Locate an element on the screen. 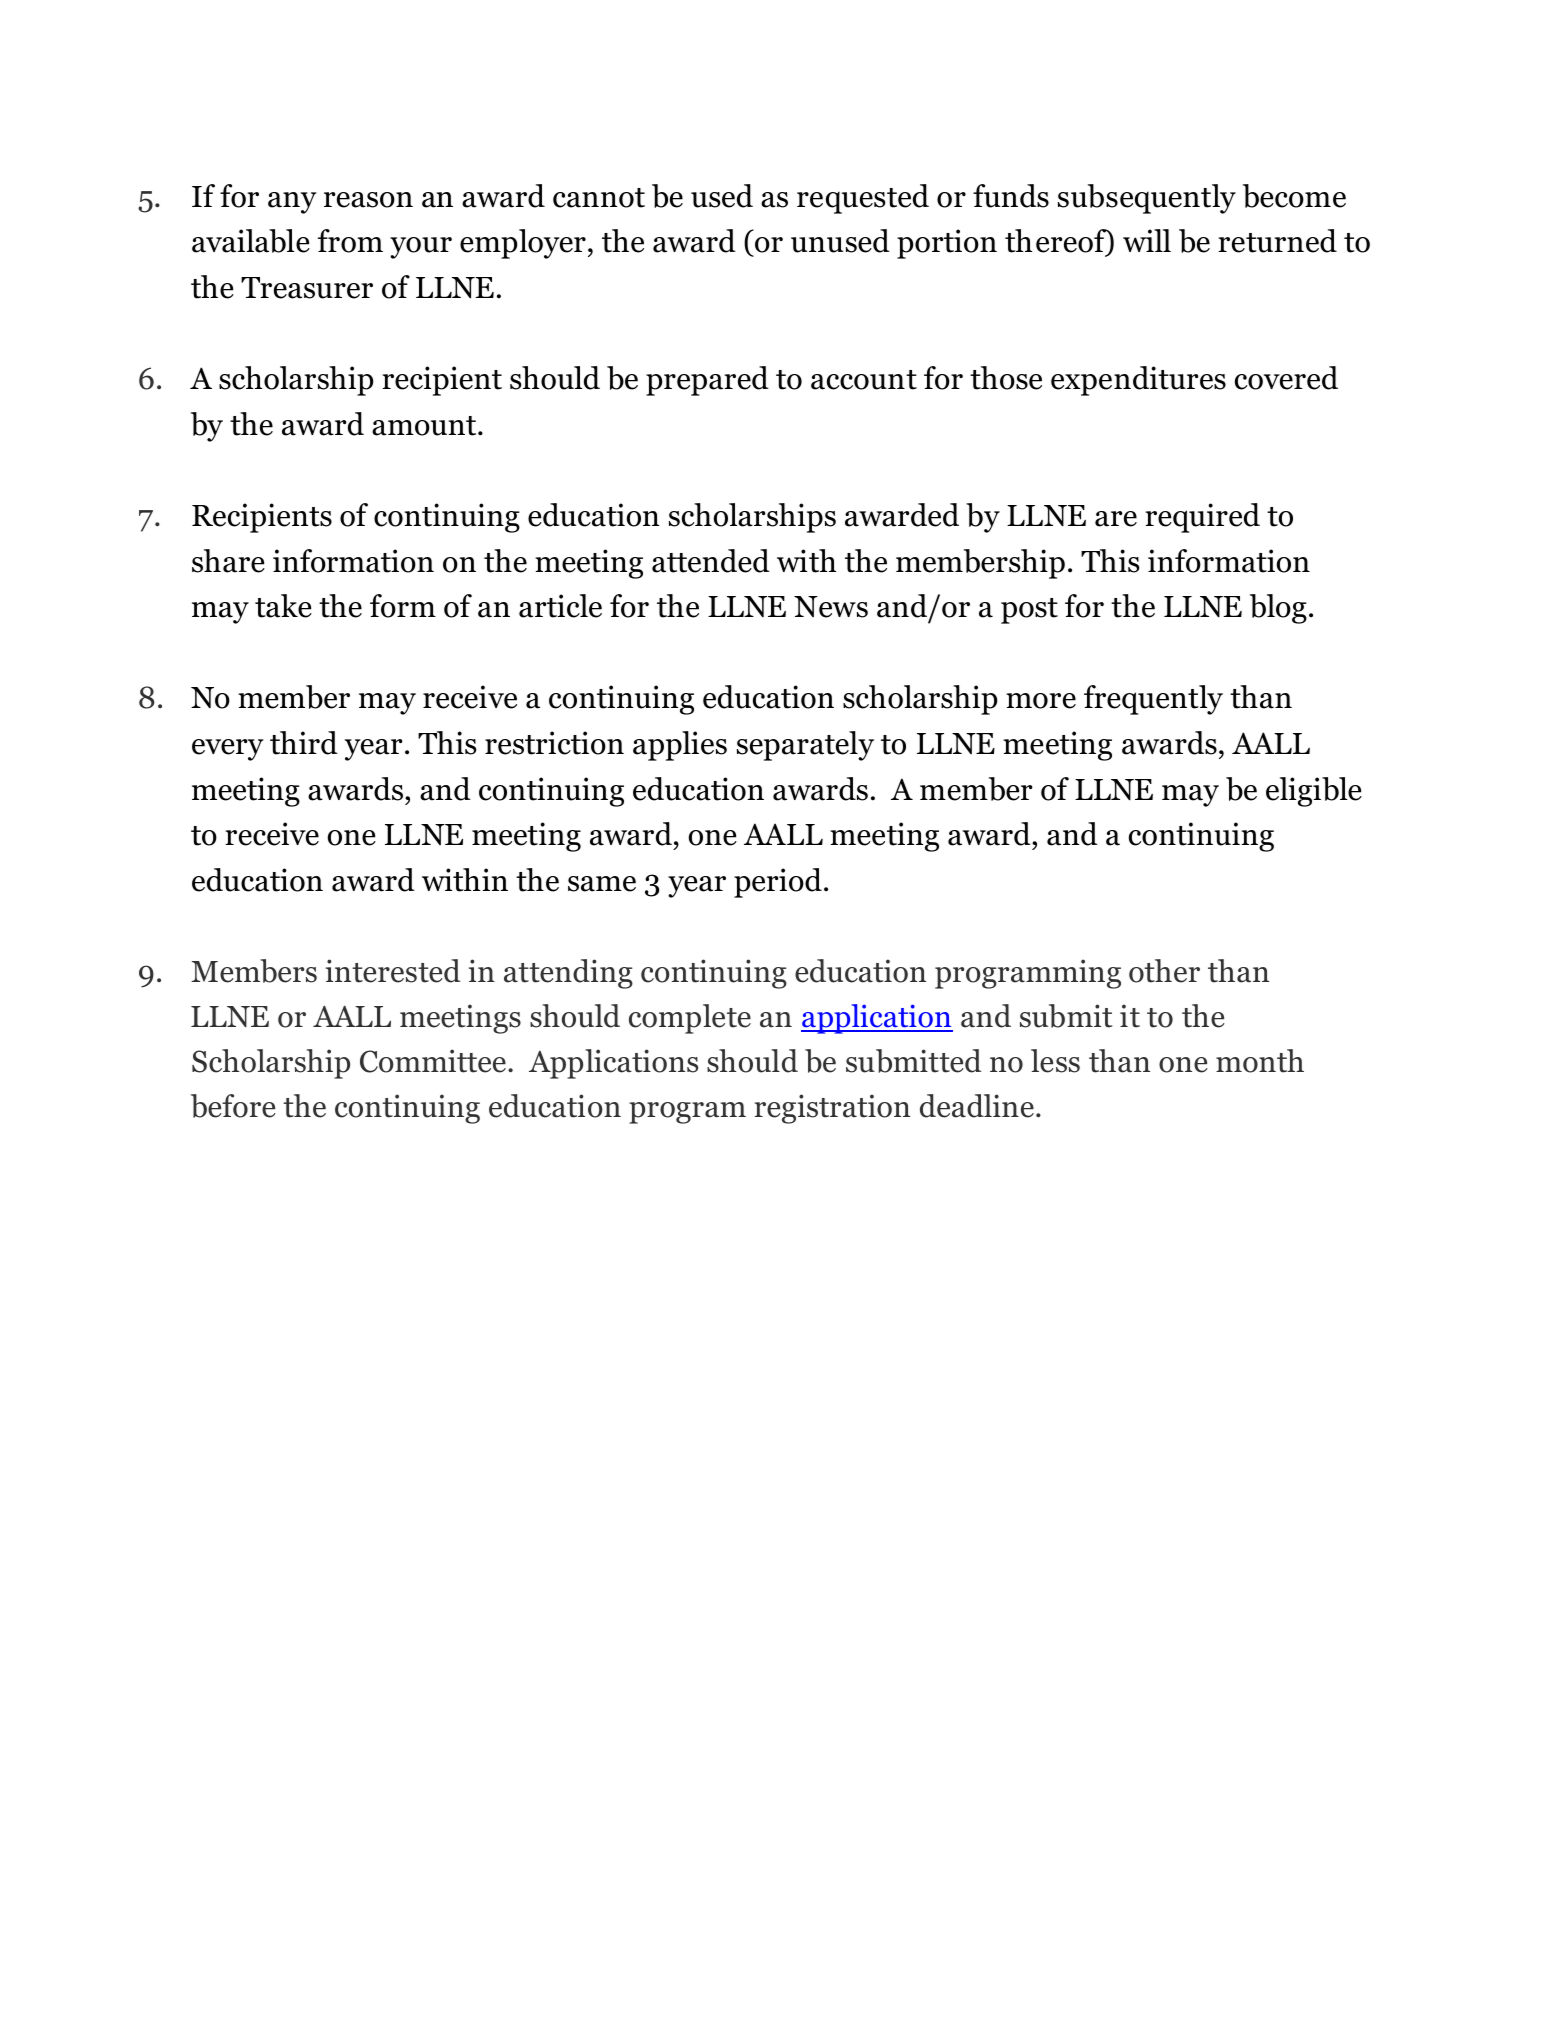 This screenshot has height=2020, width=1561. requested is located at coordinates (863, 199).
